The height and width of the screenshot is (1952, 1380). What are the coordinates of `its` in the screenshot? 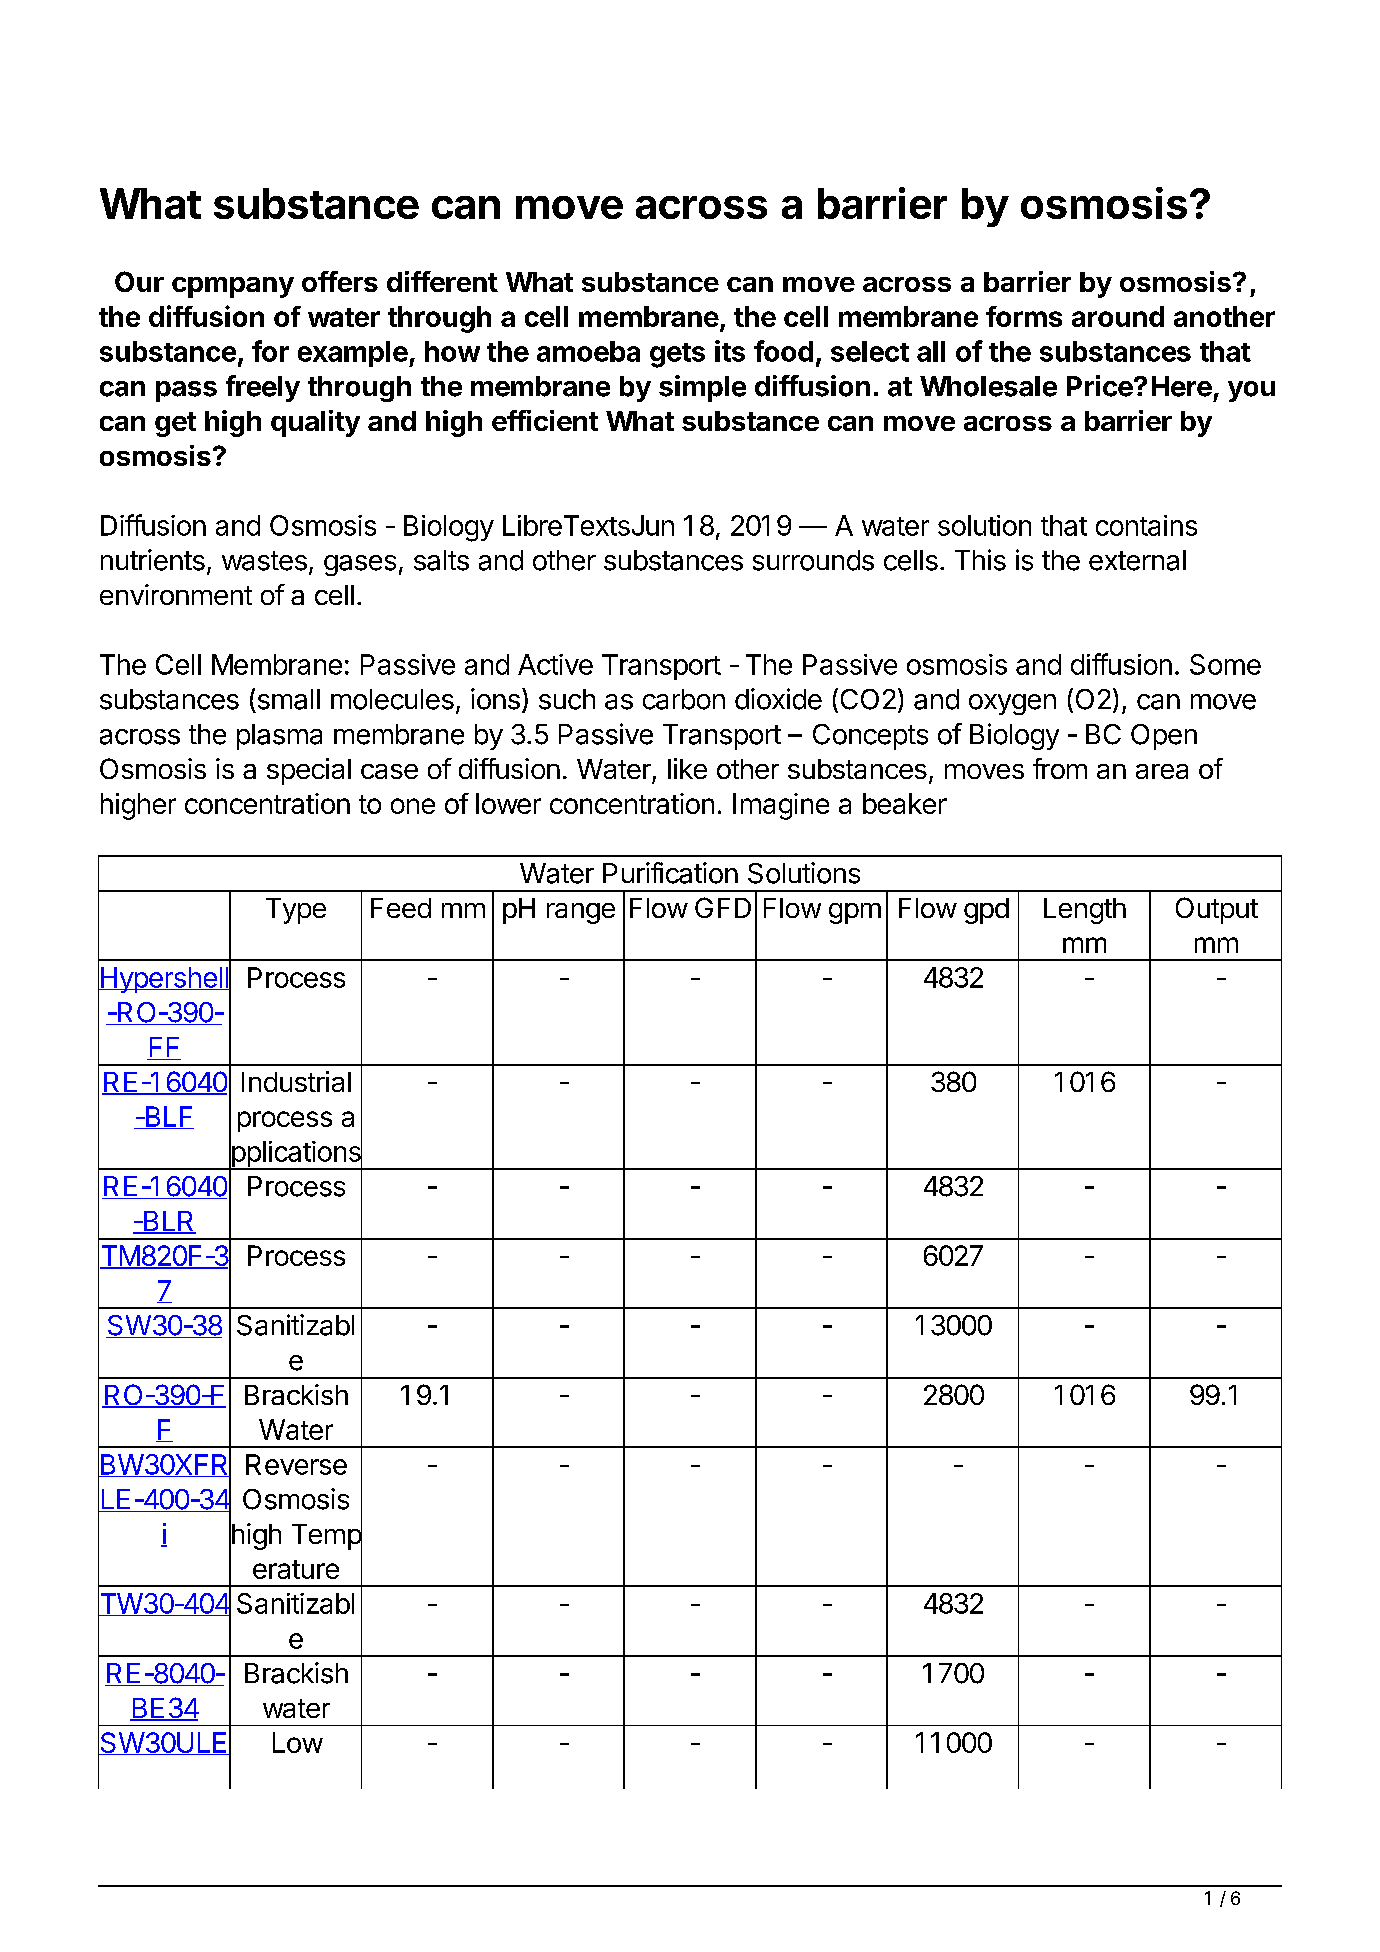 It's located at (730, 351).
